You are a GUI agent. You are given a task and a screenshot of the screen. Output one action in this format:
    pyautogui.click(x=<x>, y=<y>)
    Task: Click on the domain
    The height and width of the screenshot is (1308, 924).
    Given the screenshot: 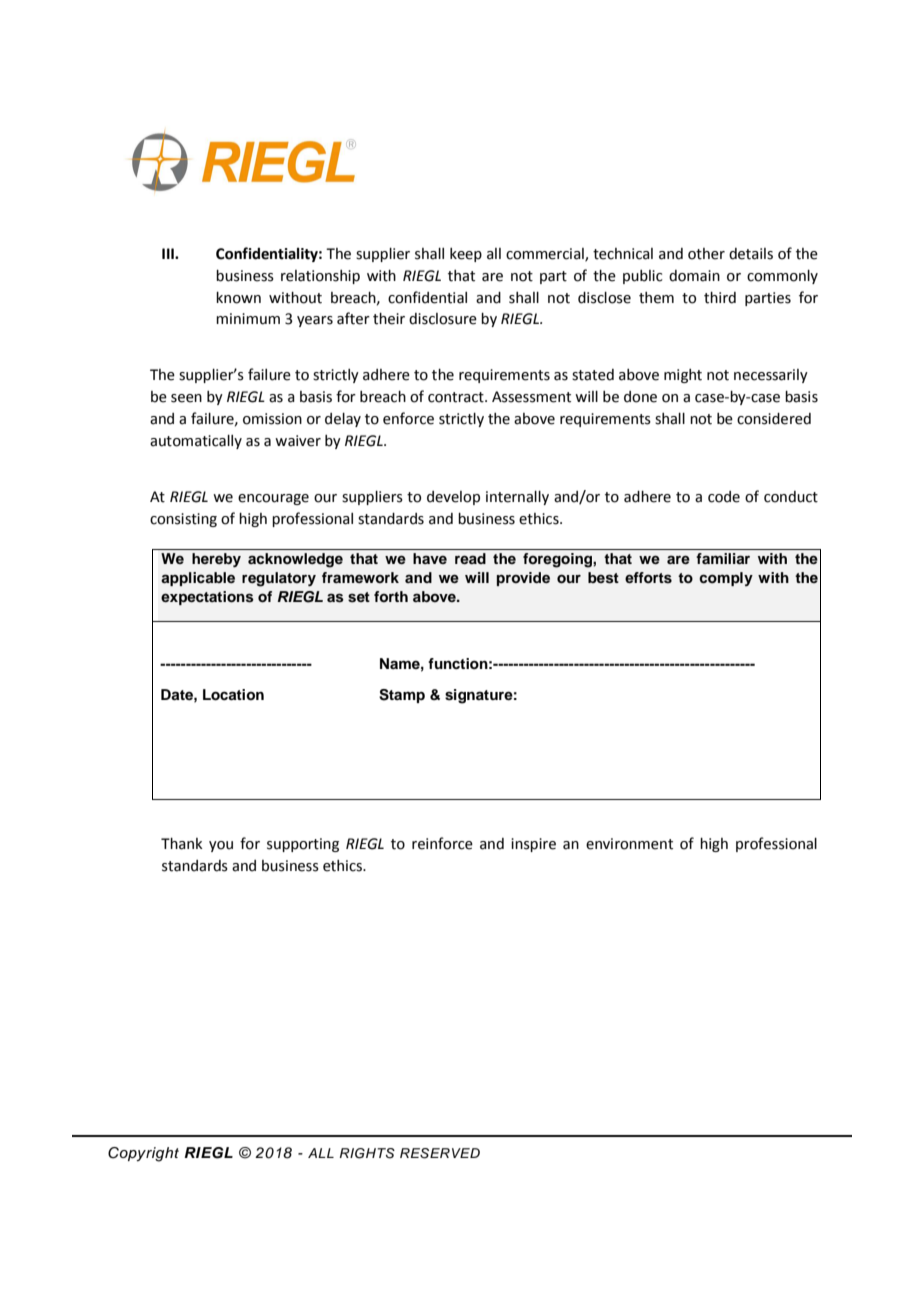 What is the action you would take?
    pyautogui.click(x=694, y=276)
